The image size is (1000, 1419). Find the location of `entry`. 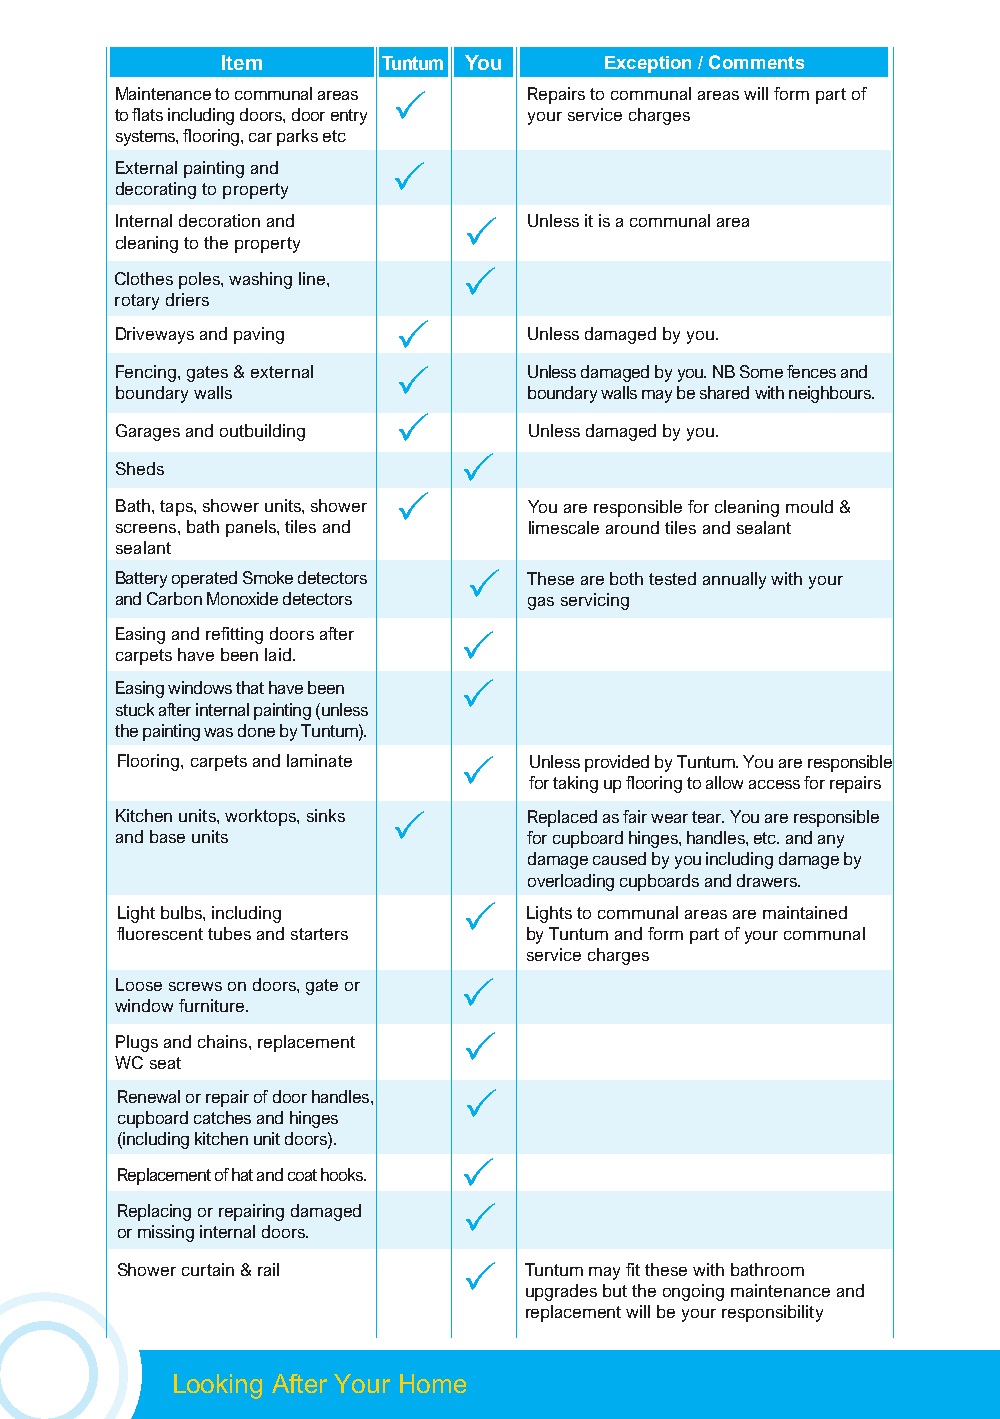

entry is located at coordinates (349, 117).
